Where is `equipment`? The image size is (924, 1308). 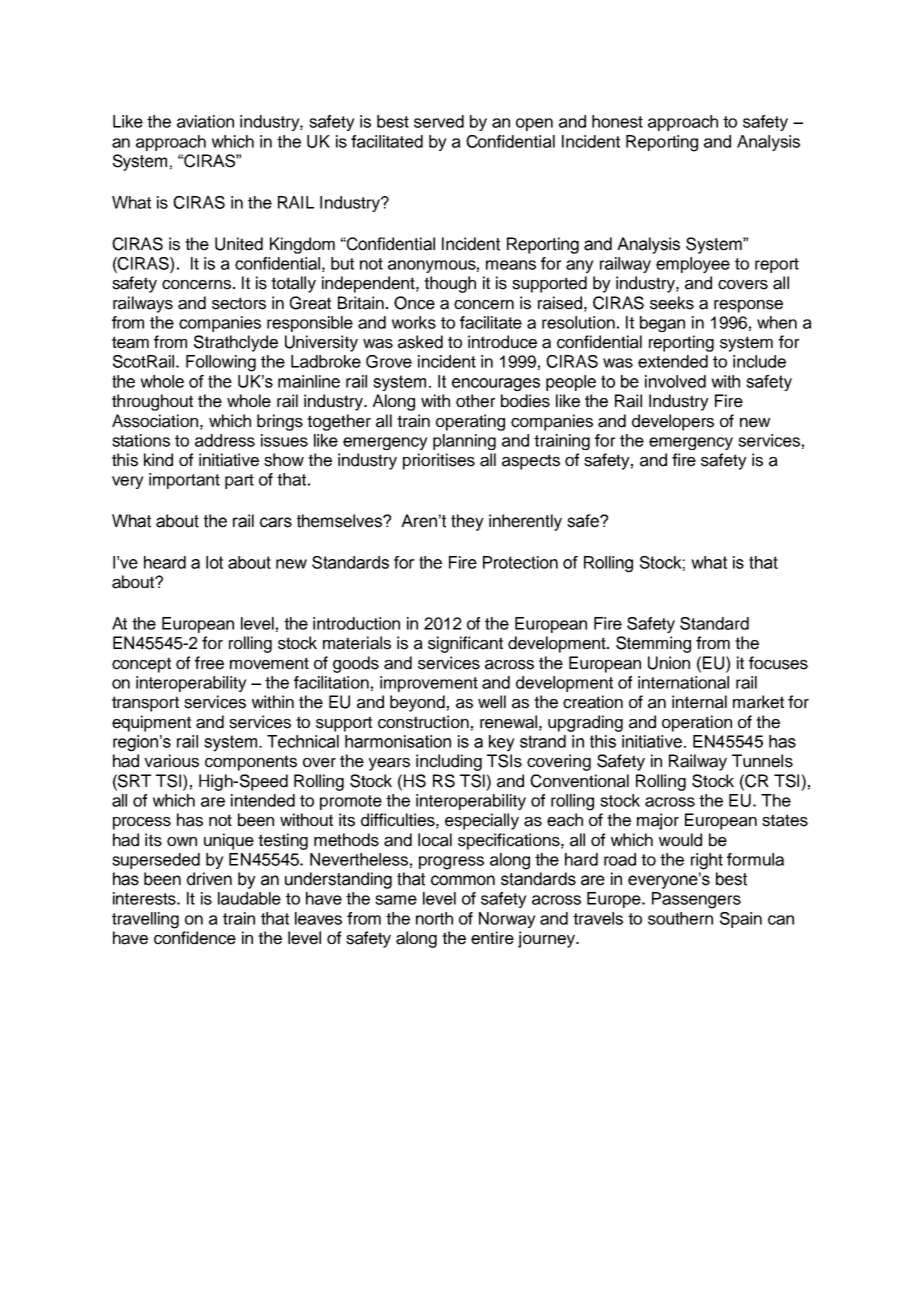
equipment is located at coordinates (151, 723).
